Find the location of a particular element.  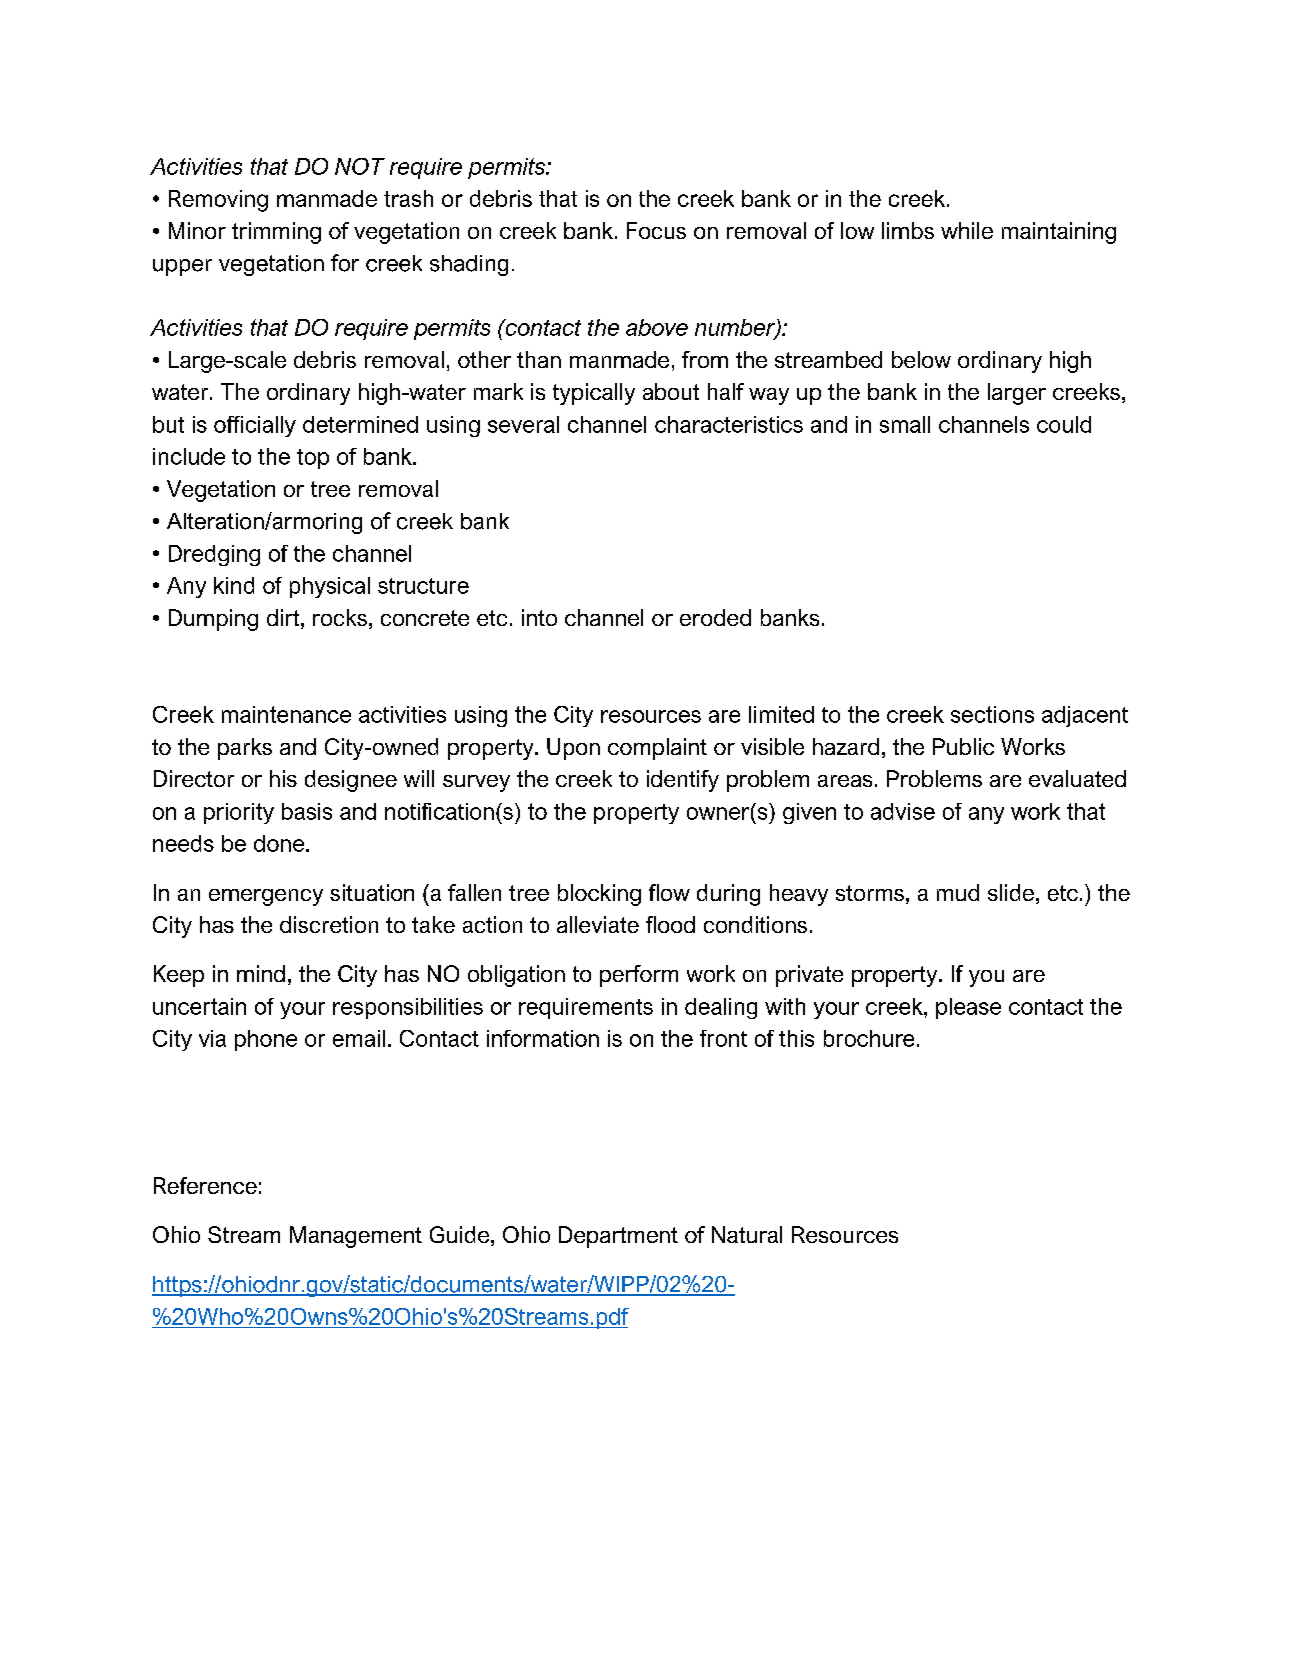

while is located at coordinates (967, 230).
